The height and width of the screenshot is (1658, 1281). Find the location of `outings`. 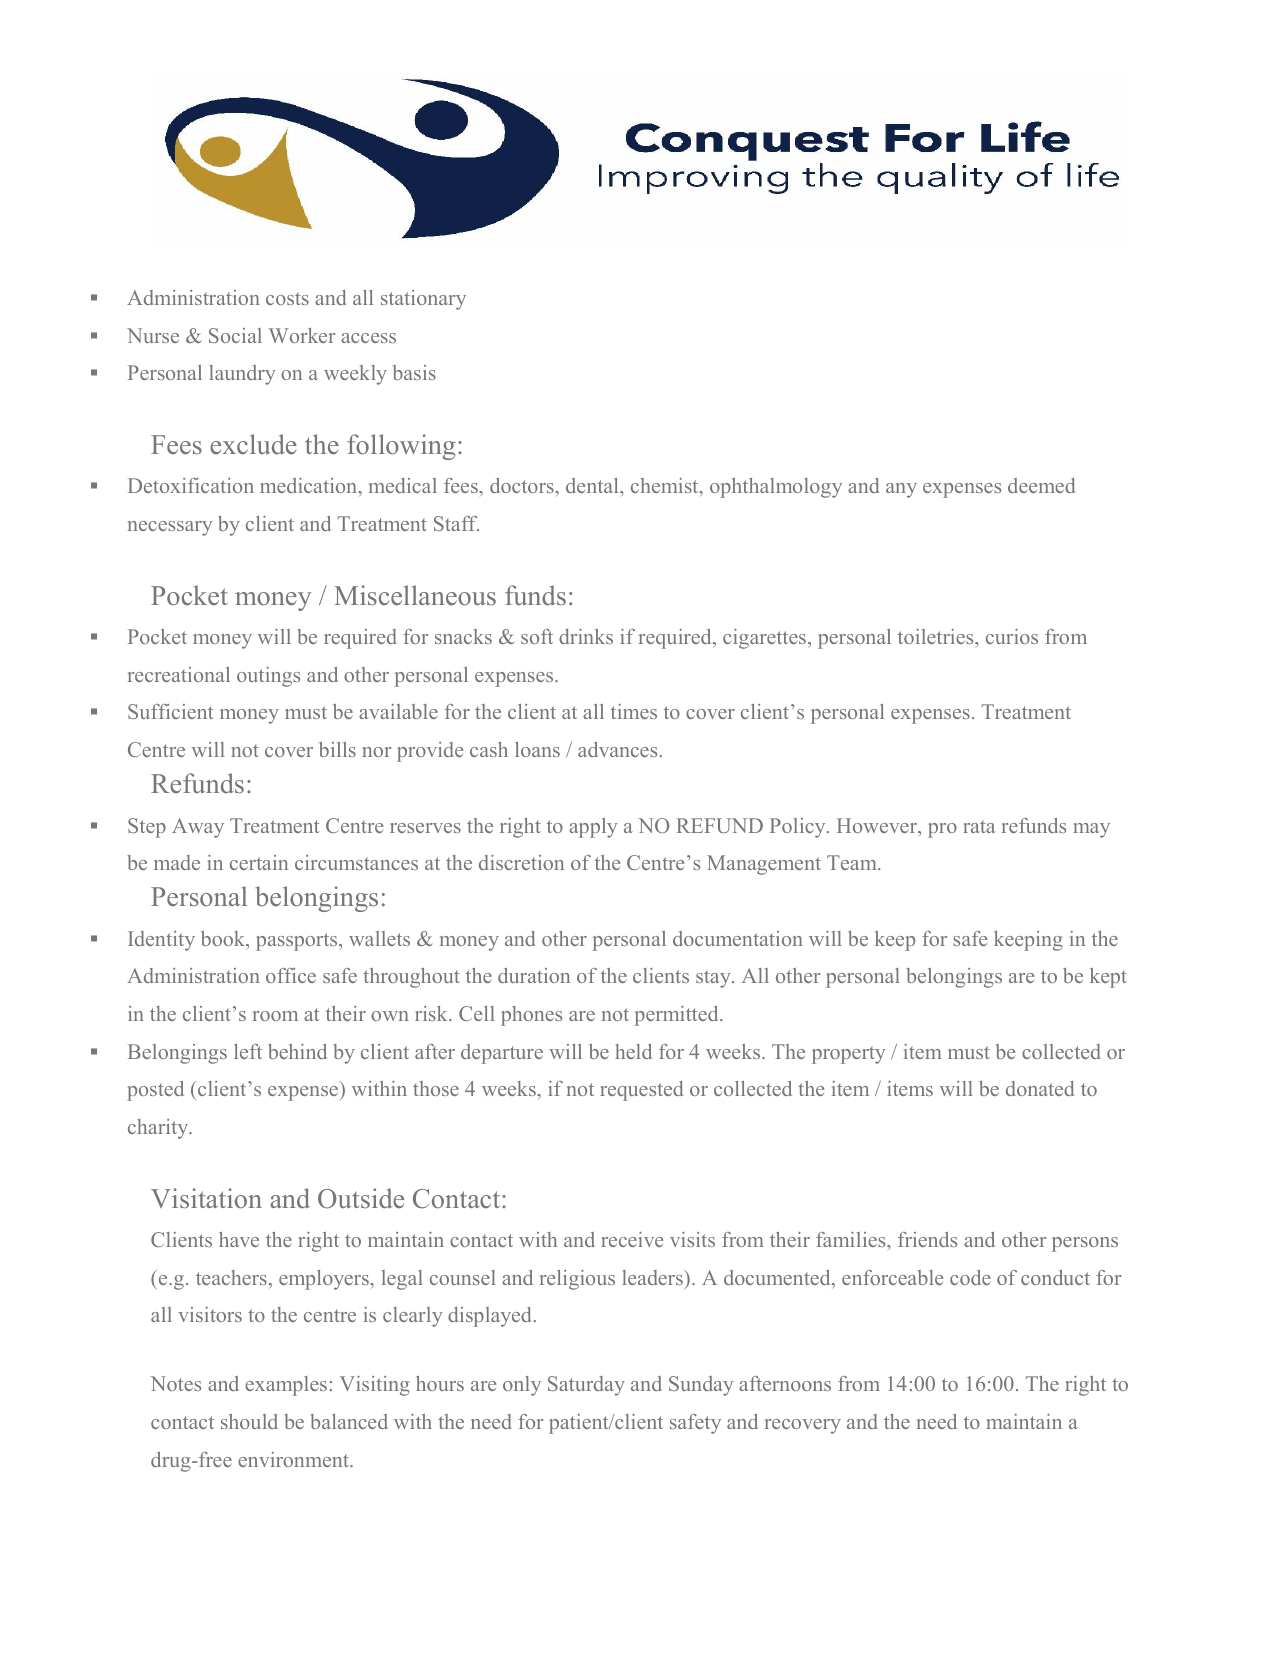

outings is located at coordinates (268, 677).
